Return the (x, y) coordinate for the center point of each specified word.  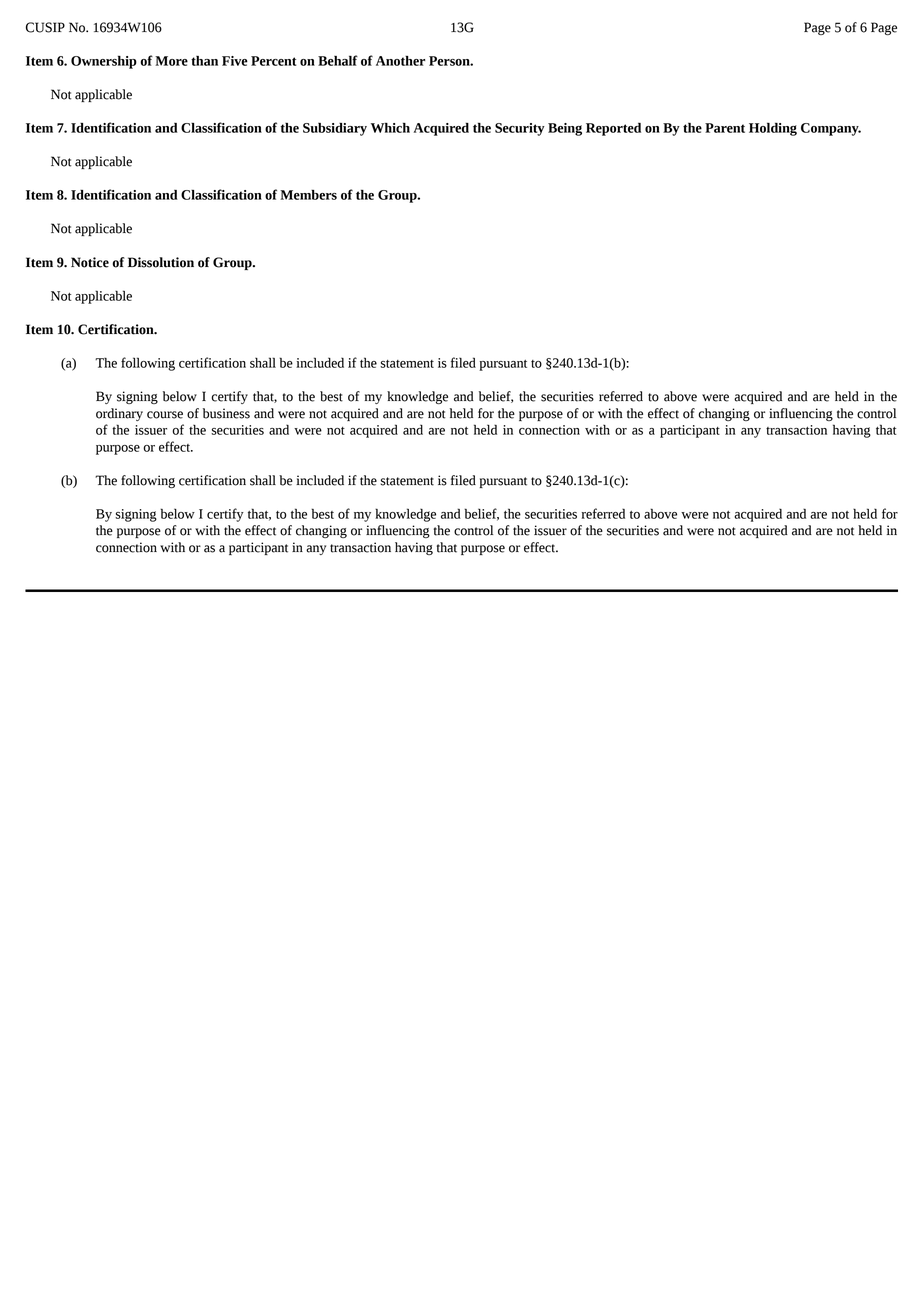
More (171, 61)
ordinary (119, 414)
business (226, 413)
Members (308, 195)
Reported (613, 129)
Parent (725, 128)
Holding (773, 129)
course (165, 415)
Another (400, 61)
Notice (90, 262)
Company (831, 129)
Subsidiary (335, 129)
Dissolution (161, 262)
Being (565, 129)
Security (520, 129)
